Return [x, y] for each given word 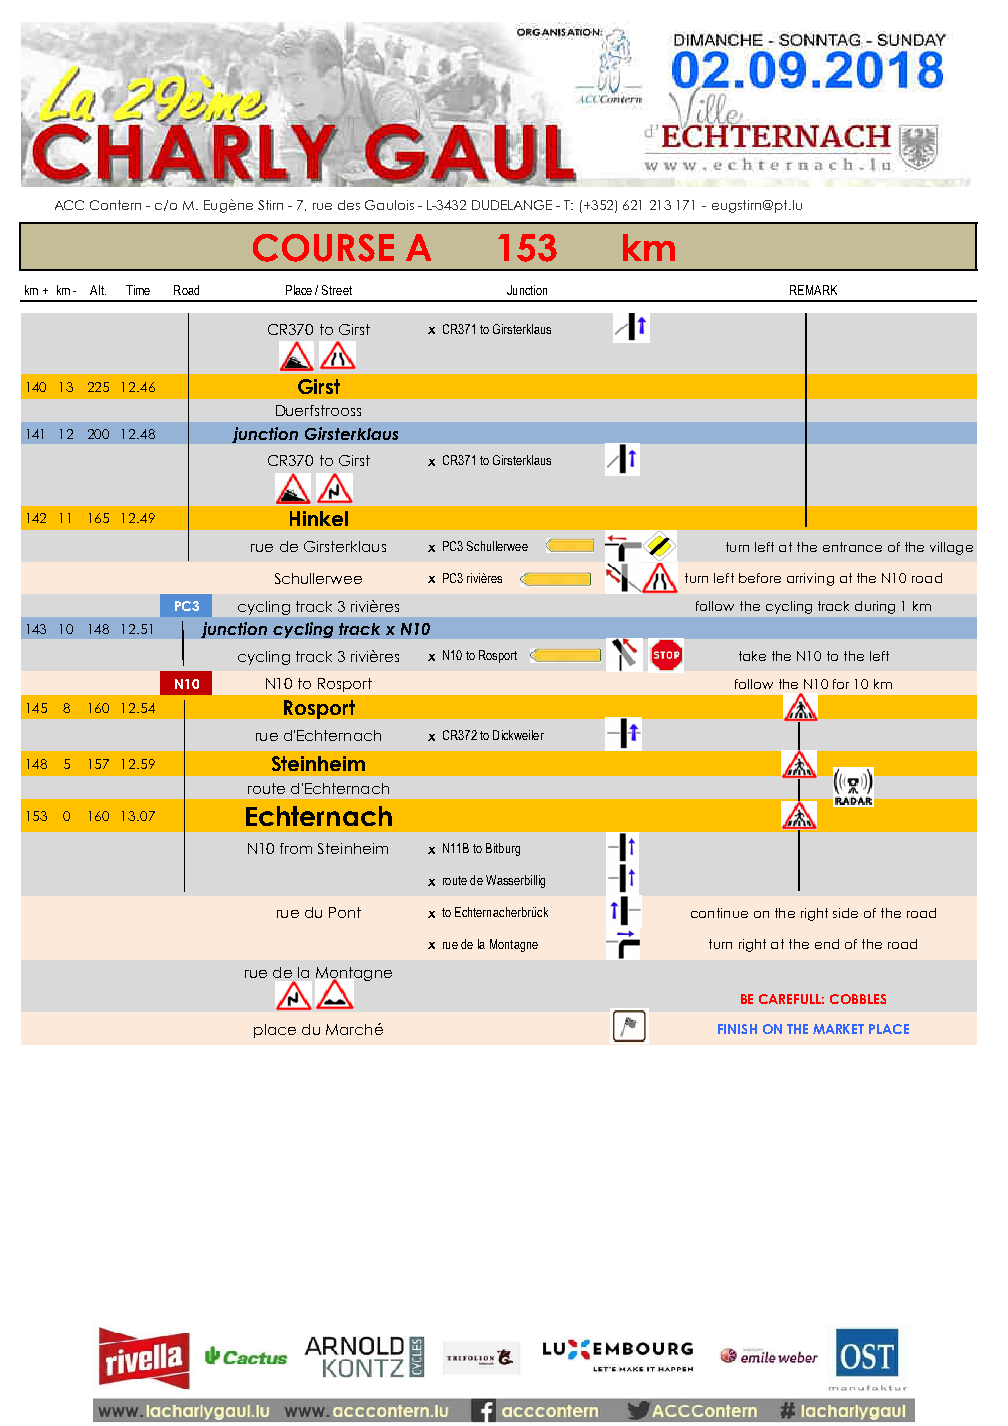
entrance [852, 547]
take [752, 656]
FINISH [737, 1029]
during [875, 607]
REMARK [813, 290]
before [760, 578]
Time [138, 290]
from [296, 848]
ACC [69, 205]
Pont [345, 912]
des [349, 205]
